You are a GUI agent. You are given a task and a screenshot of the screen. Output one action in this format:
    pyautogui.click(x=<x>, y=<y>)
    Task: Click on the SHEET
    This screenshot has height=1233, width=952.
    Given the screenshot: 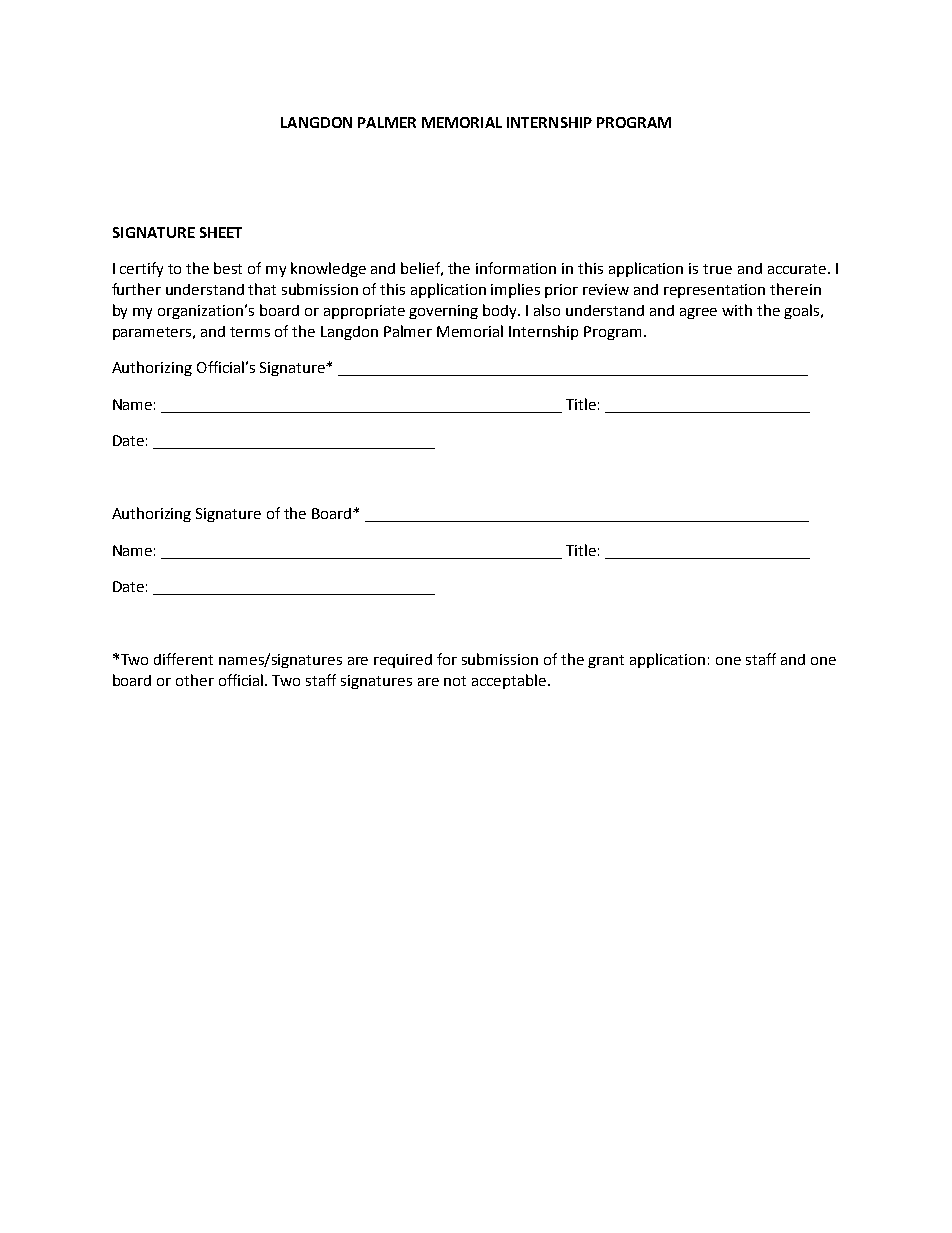 What is the action you would take?
    pyautogui.click(x=221, y=232)
